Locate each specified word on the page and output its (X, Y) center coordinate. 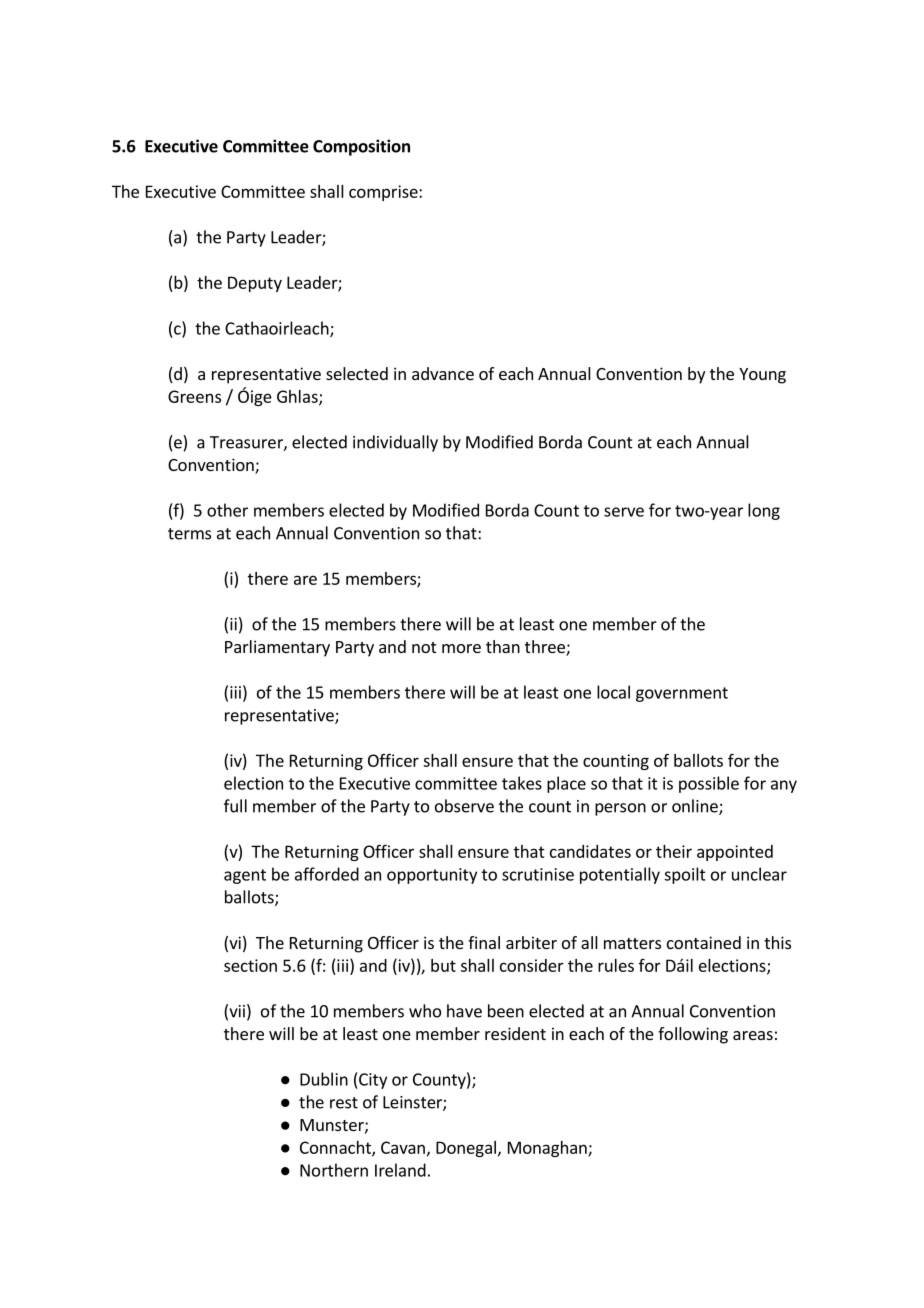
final (484, 942)
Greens (194, 396)
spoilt (685, 875)
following (693, 1035)
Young (762, 376)
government (682, 694)
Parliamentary (277, 648)
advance (443, 373)
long (764, 511)
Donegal (466, 1149)
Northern (334, 1170)
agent (245, 876)
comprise (384, 193)
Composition (361, 147)
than (503, 646)
